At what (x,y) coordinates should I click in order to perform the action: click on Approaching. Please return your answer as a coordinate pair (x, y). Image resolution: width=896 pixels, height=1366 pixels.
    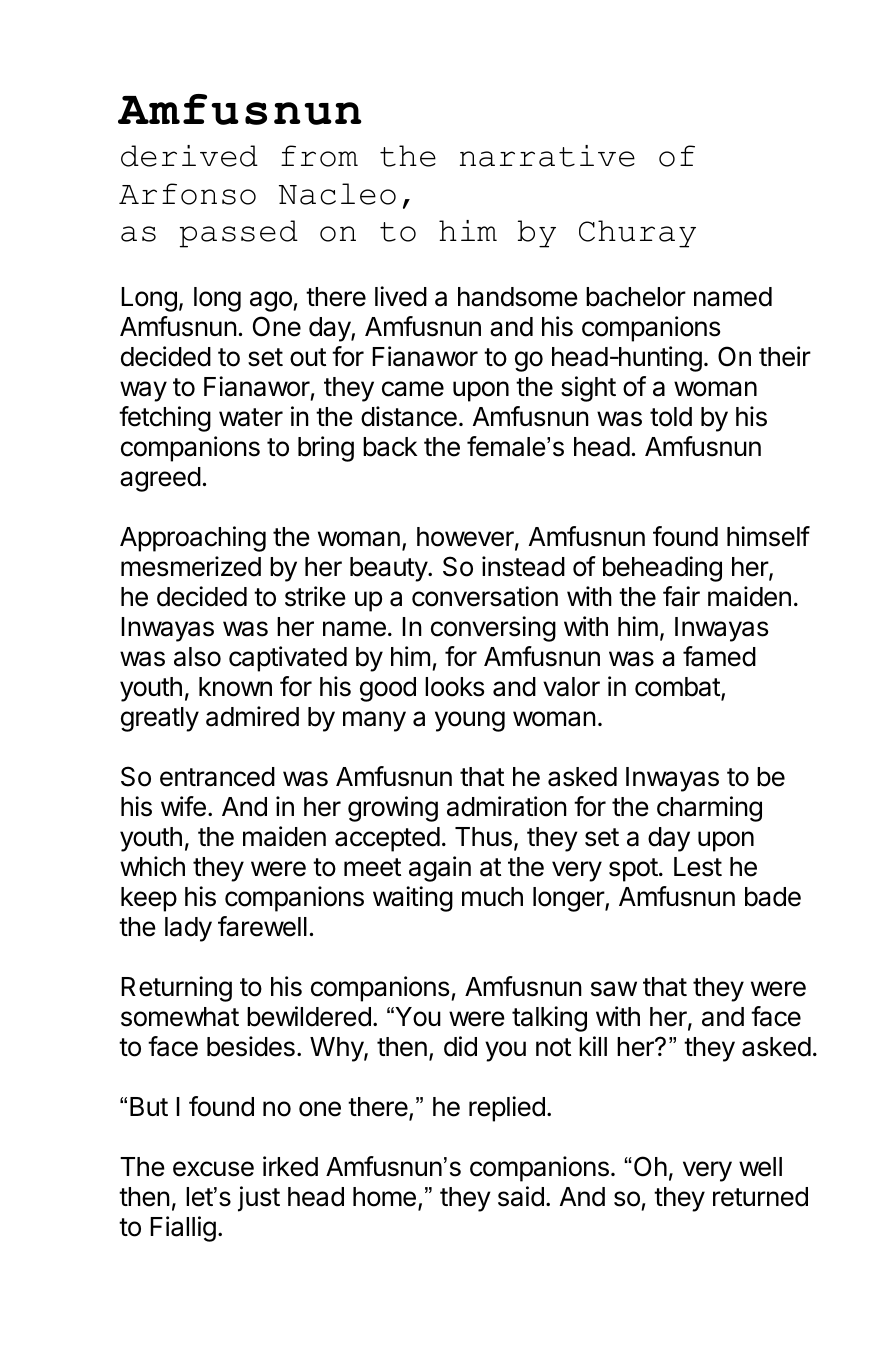
    Looking at the image, I should click on (193, 539).
